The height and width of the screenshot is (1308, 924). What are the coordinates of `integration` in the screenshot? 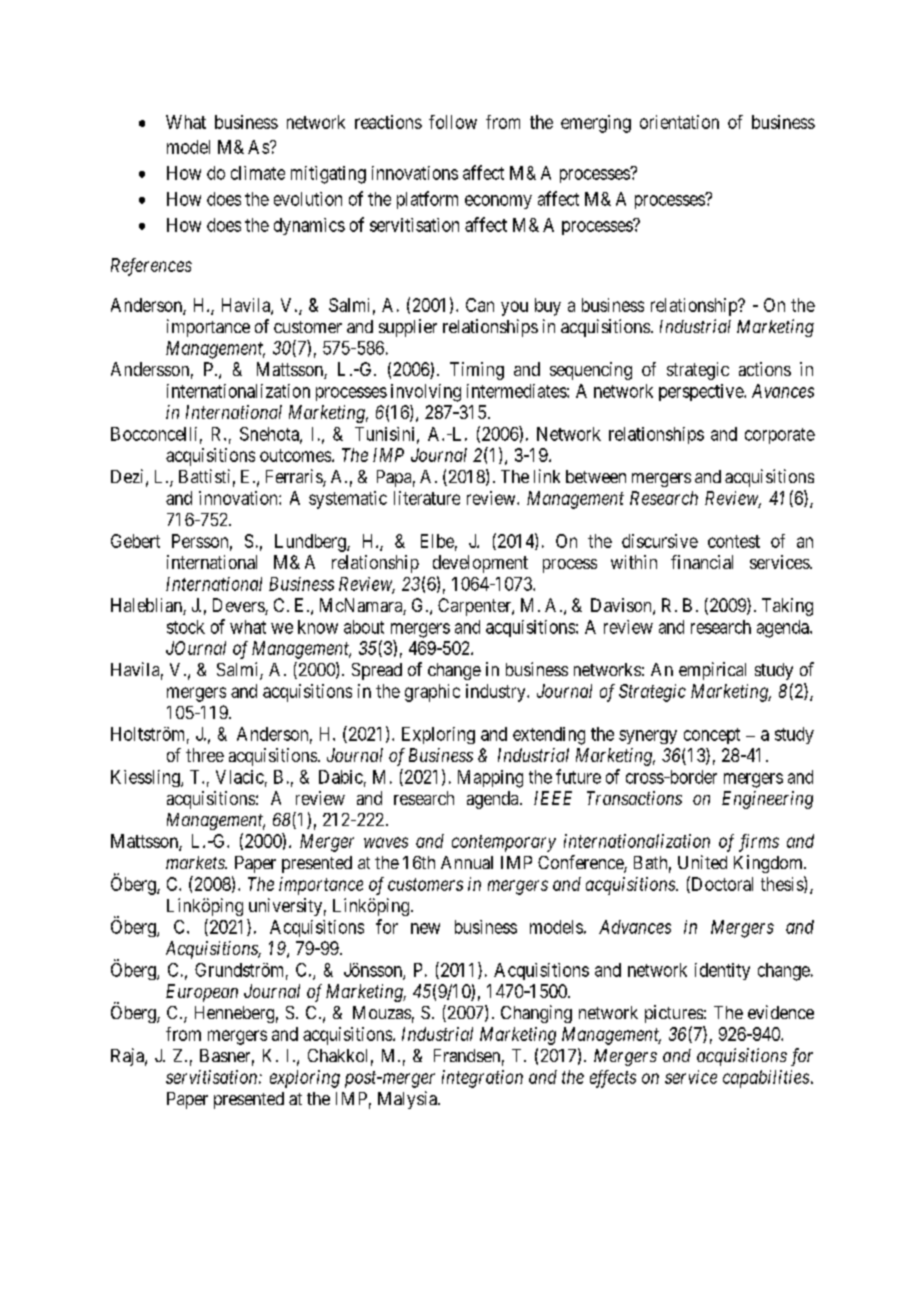 It's located at (482, 1079).
